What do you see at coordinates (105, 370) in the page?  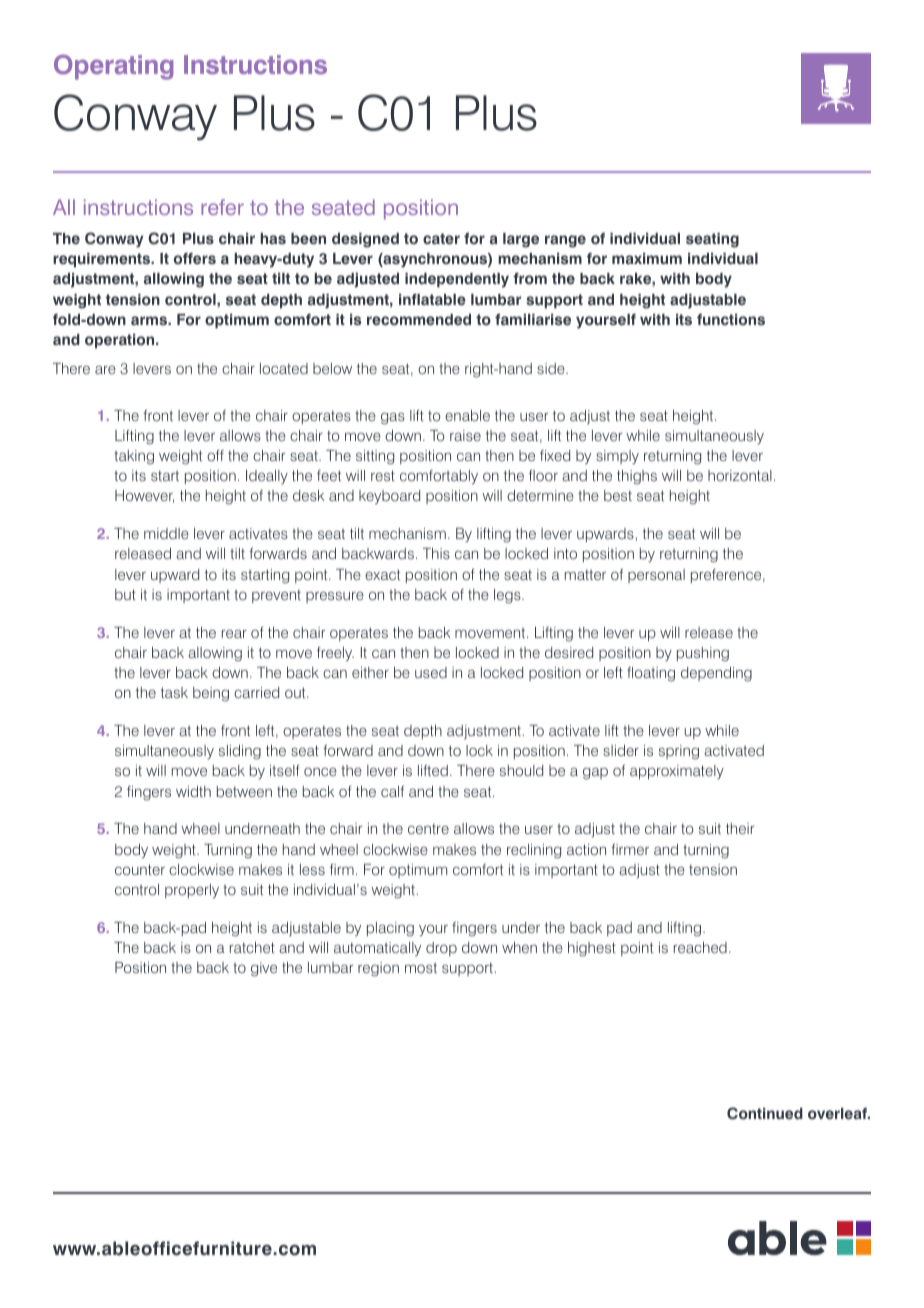 I see `are` at bounding box center [105, 370].
